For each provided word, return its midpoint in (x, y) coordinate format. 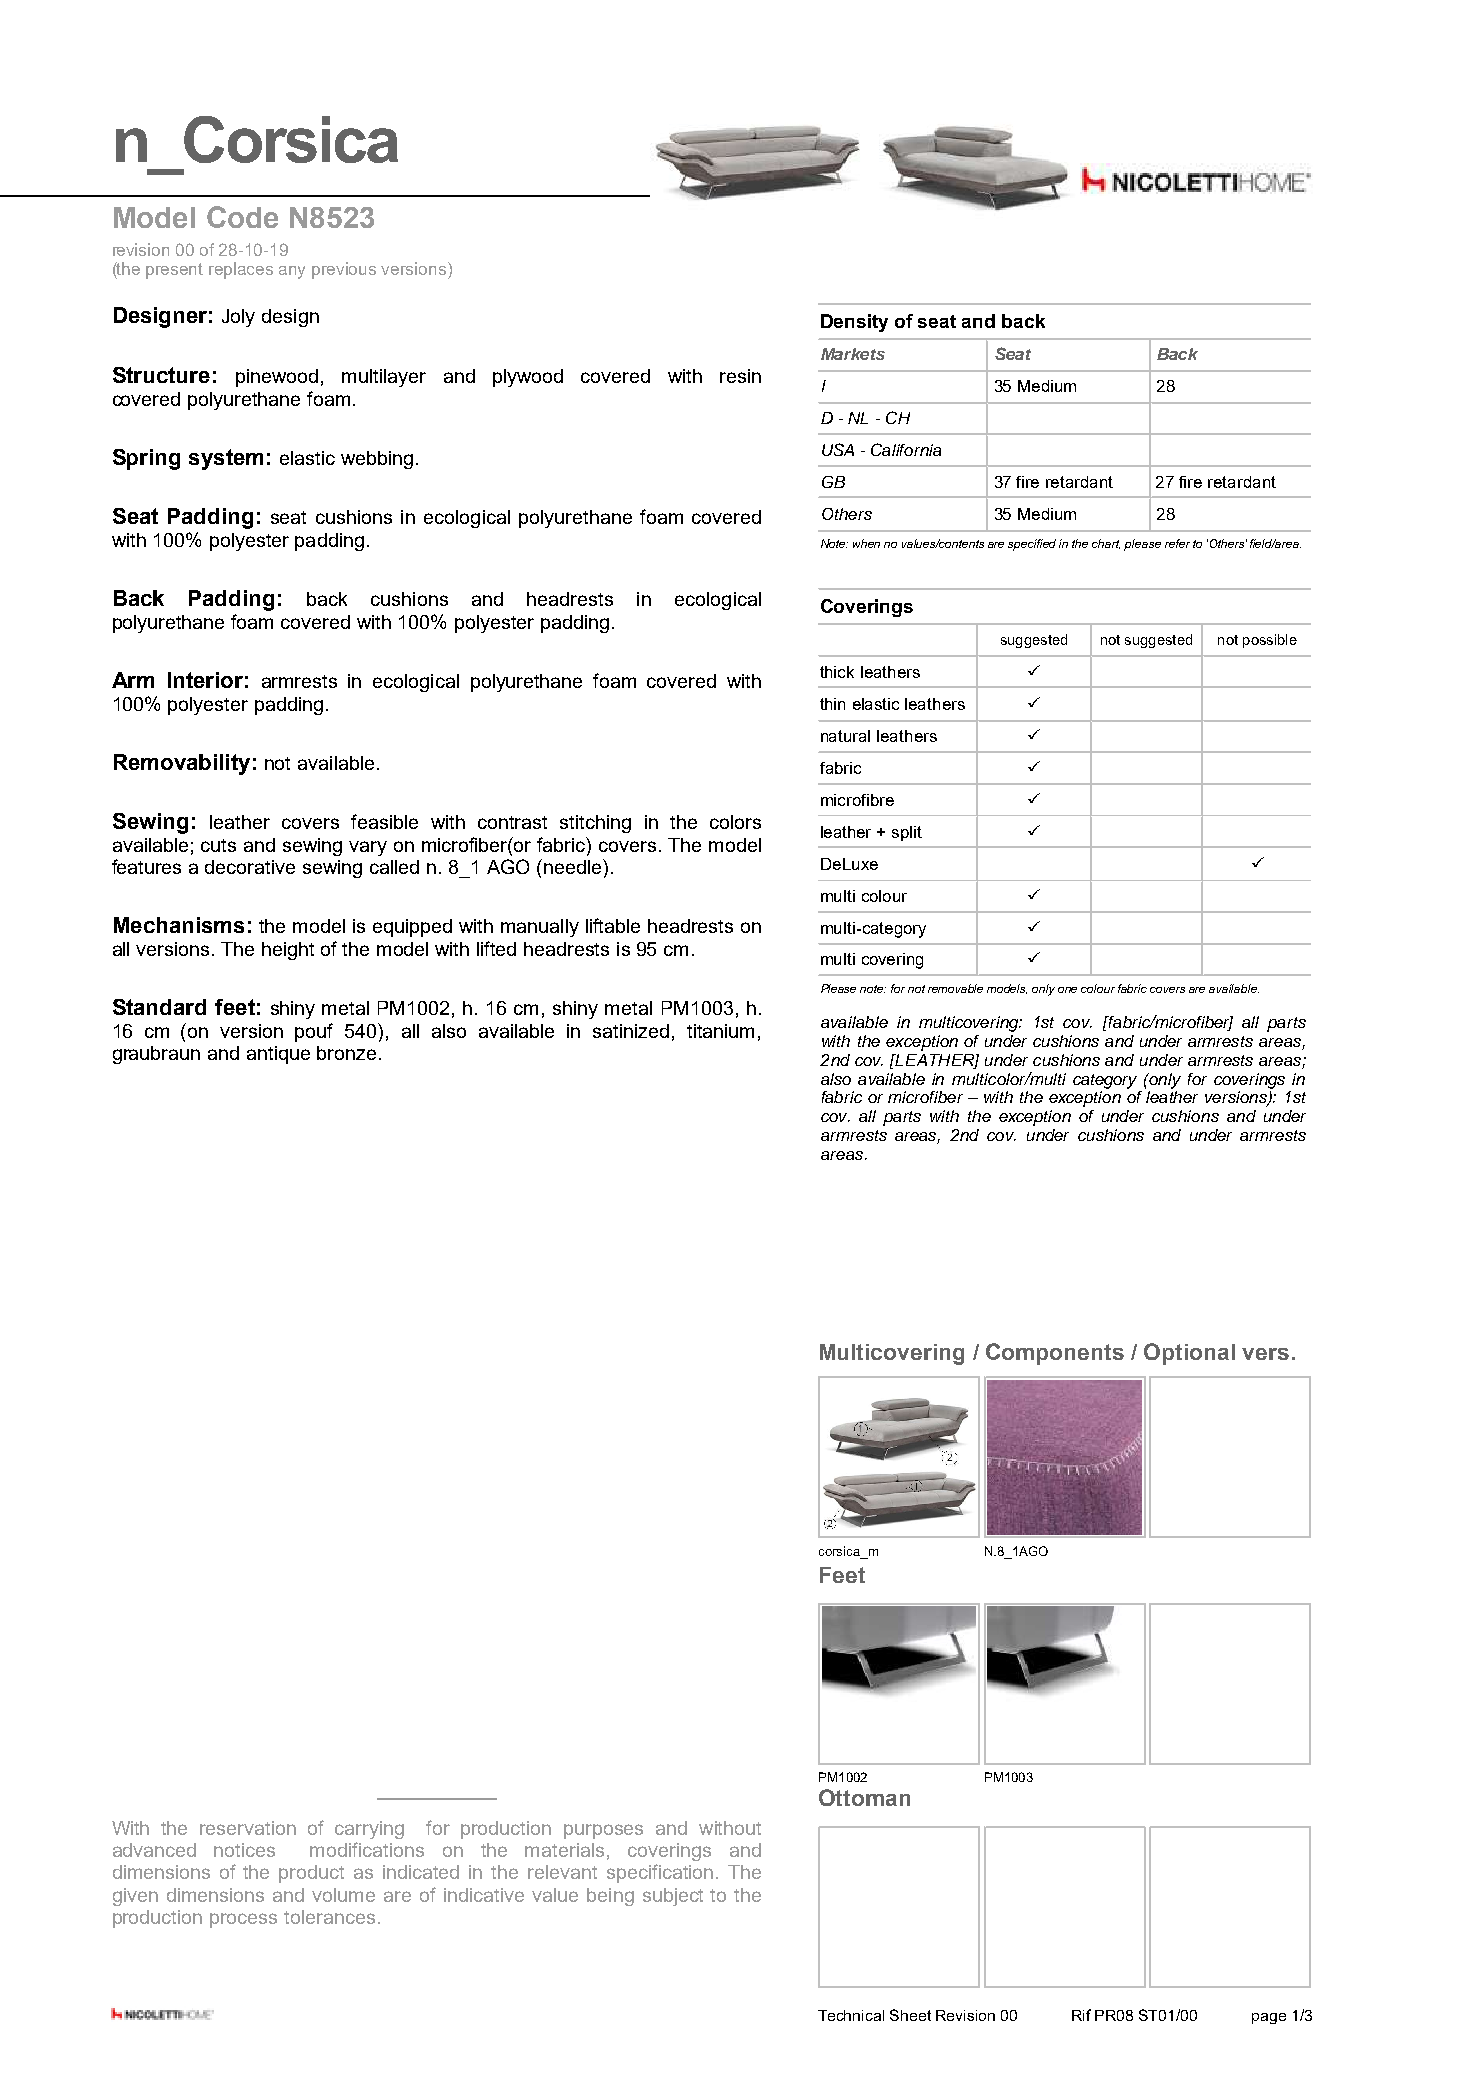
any (292, 272)
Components (1055, 1354)
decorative (250, 867)
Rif (1081, 2015)
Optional (1189, 1354)
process (243, 1920)
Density (854, 323)
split (907, 833)
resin (740, 376)
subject (673, 1897)
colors (735, 822)
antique (278, 1055)
